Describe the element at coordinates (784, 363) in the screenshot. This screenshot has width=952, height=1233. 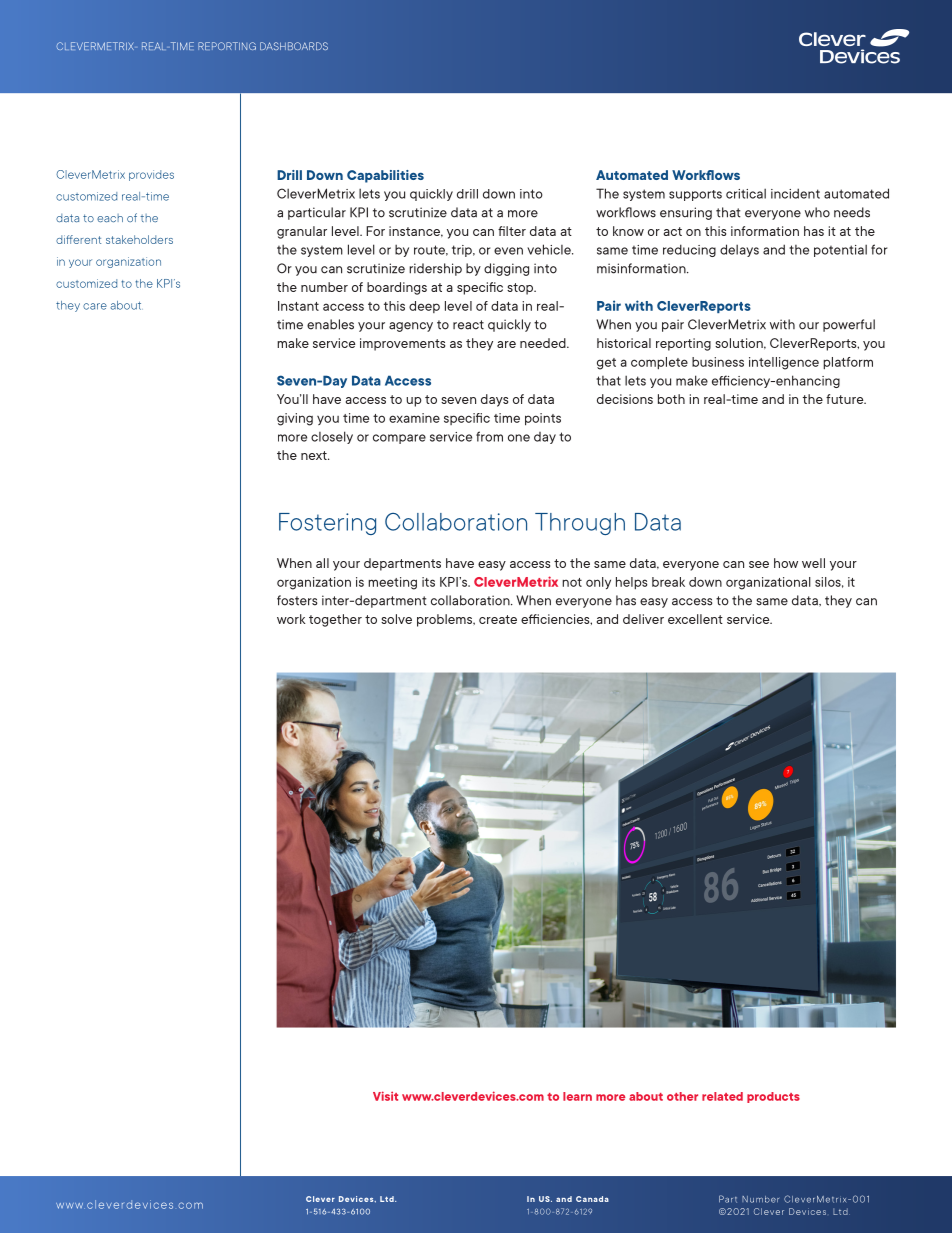
I see `intelligence` at that location.
